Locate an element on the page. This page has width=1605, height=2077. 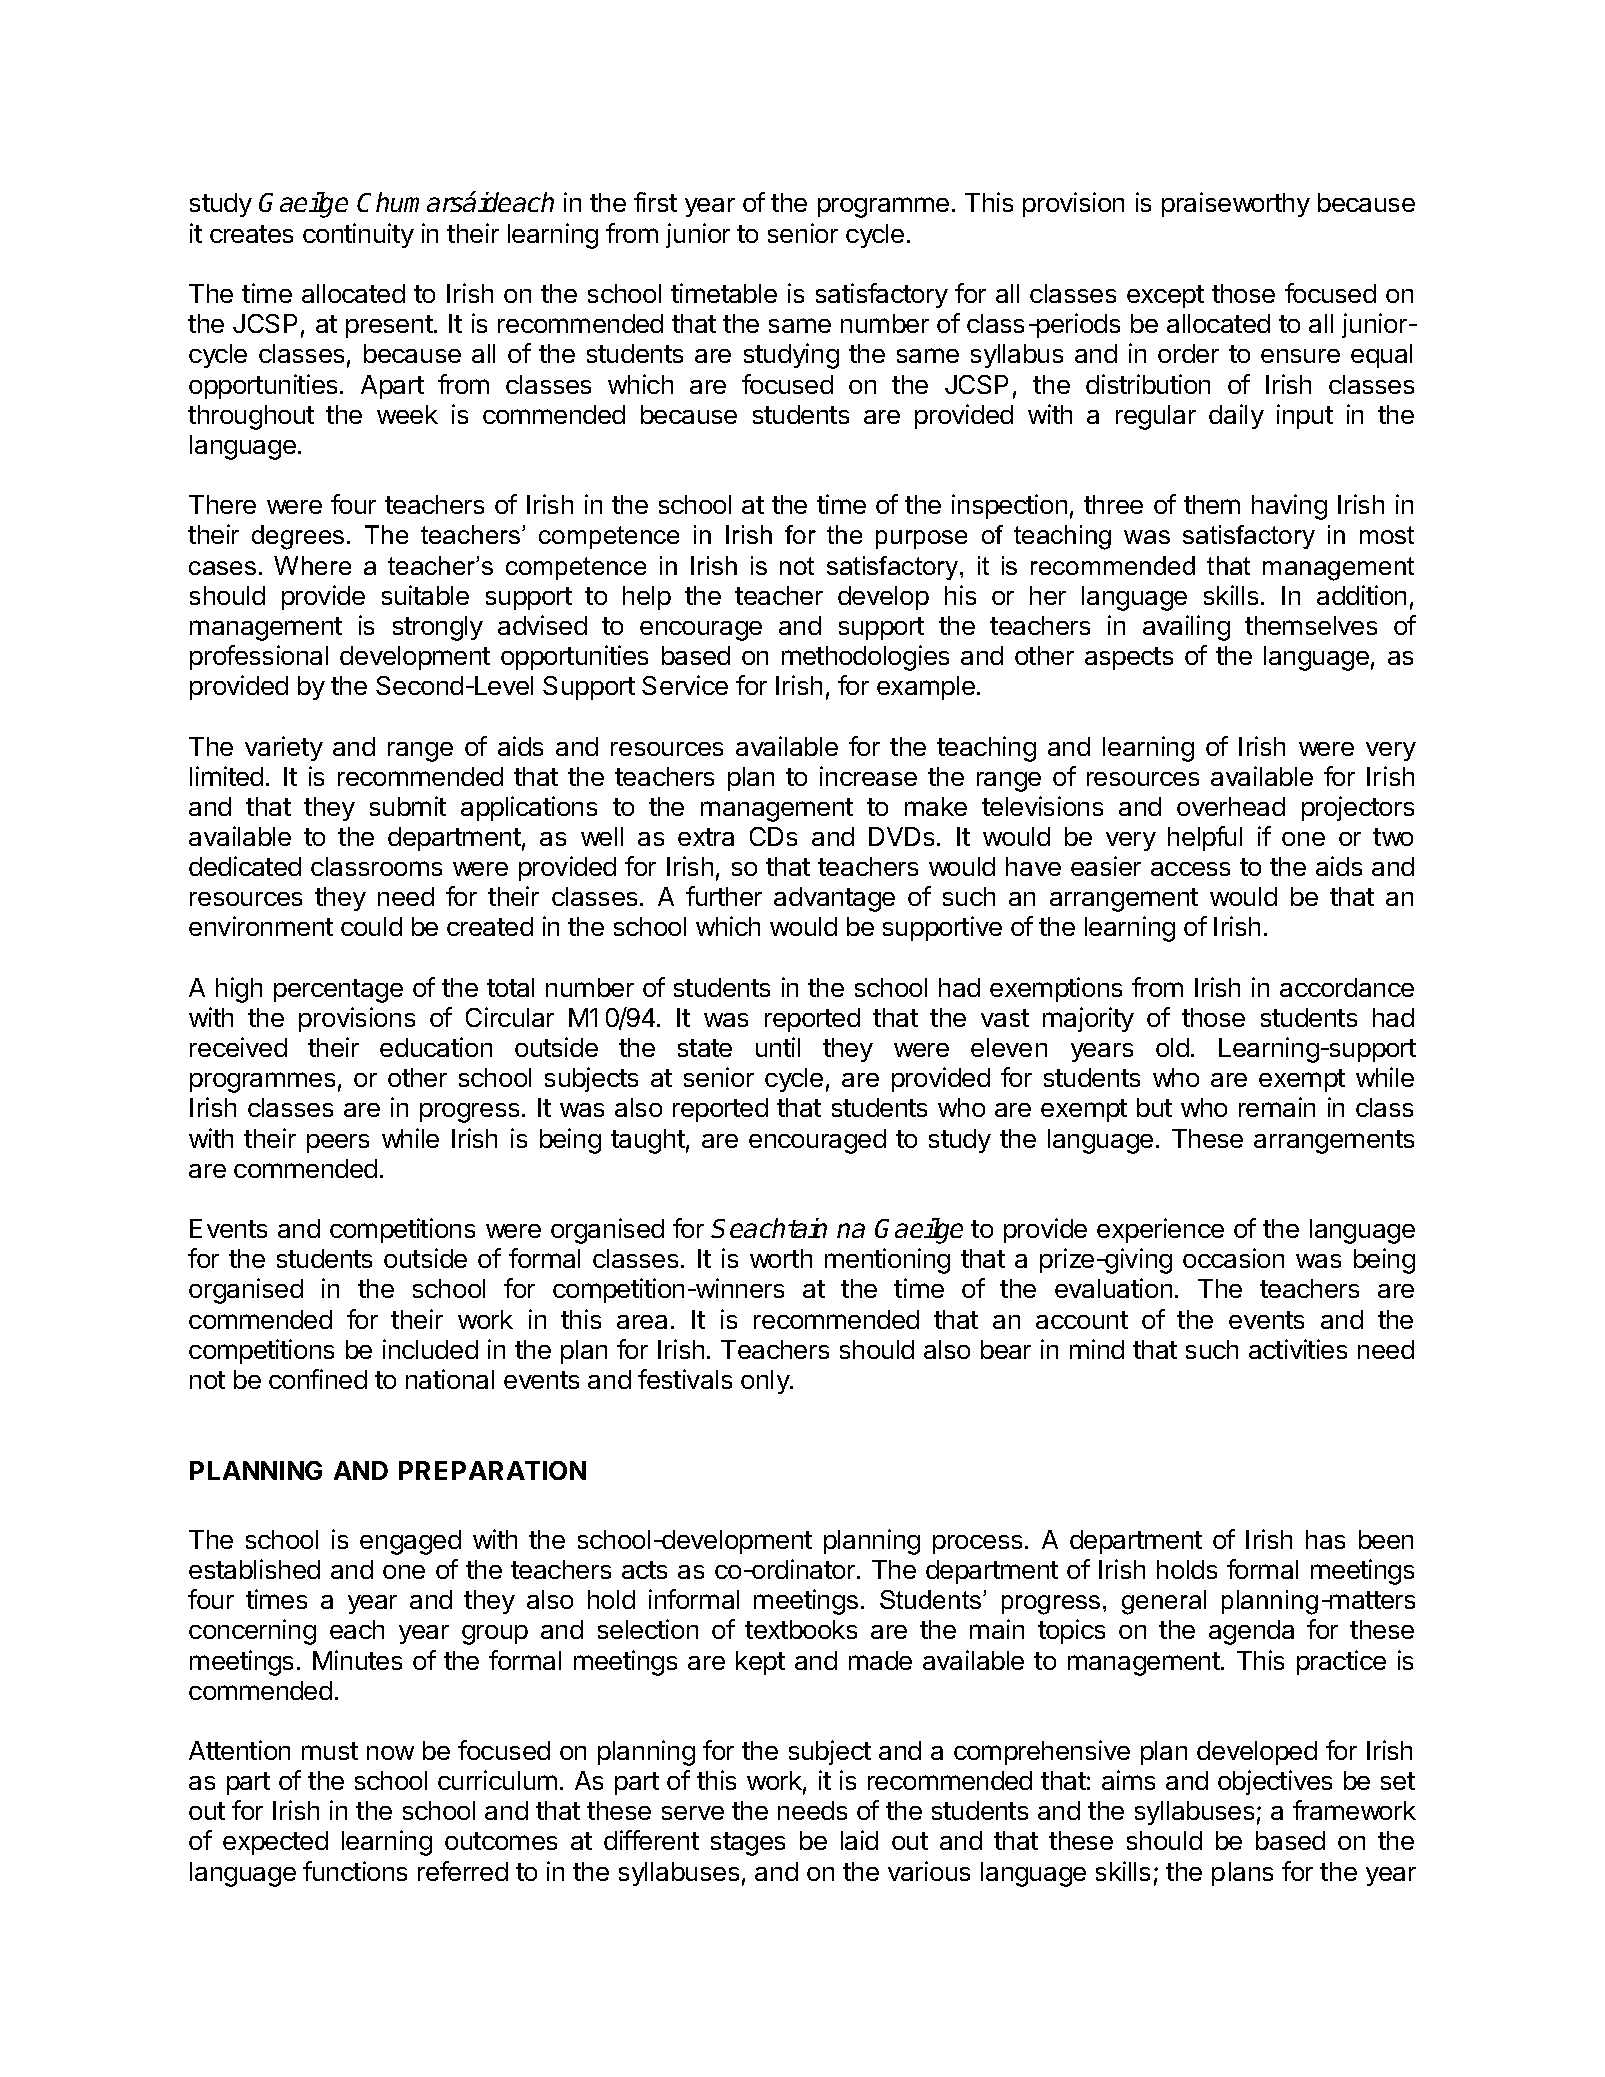
methodologies is located at coordinates (865, 658).
